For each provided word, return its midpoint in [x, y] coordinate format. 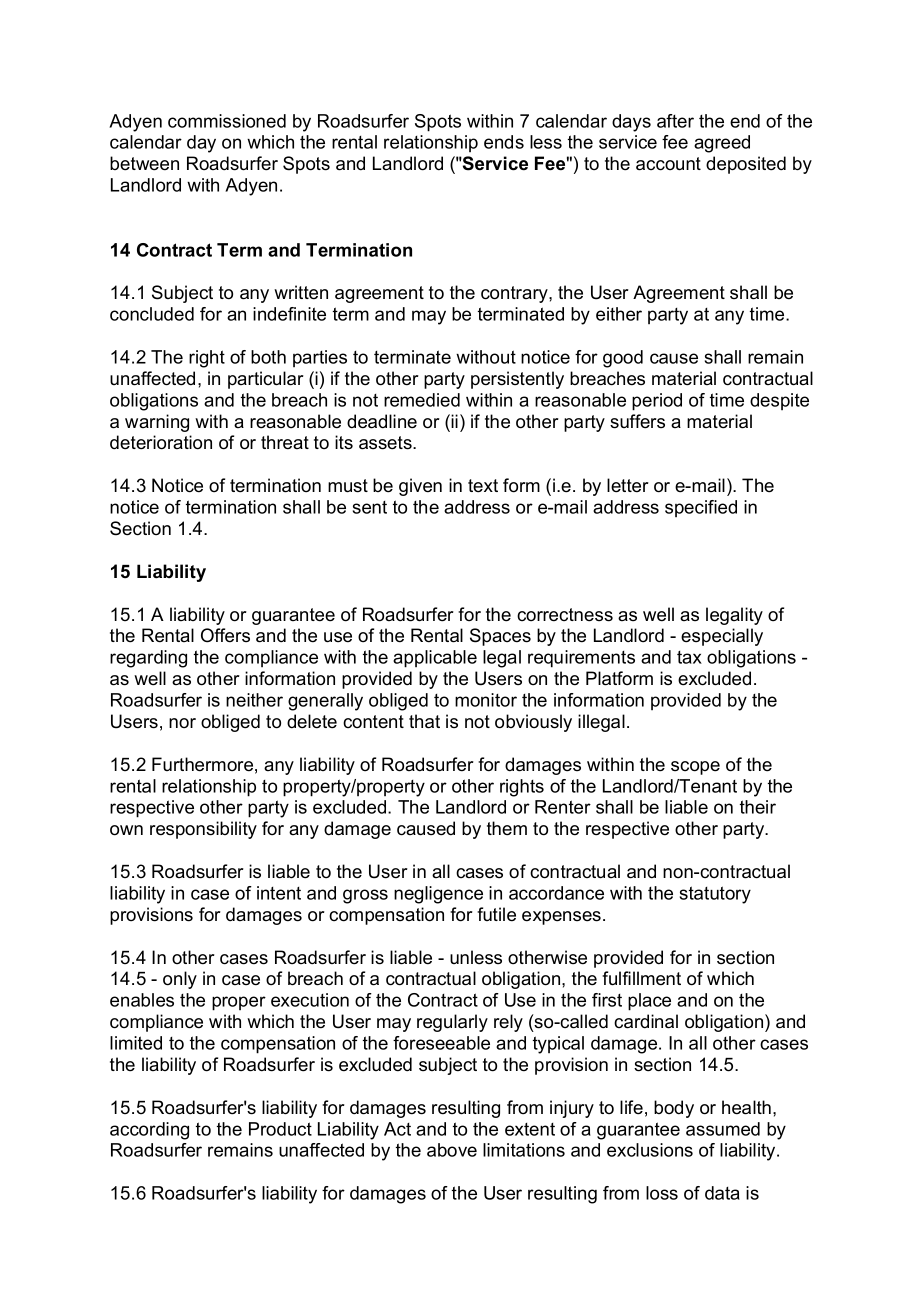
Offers [225, 635]
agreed [722, 144]
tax [689, 657]
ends [504, 142]
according [149, 1131]
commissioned [227, 121]
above [452, 1150]
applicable [435, 659]
